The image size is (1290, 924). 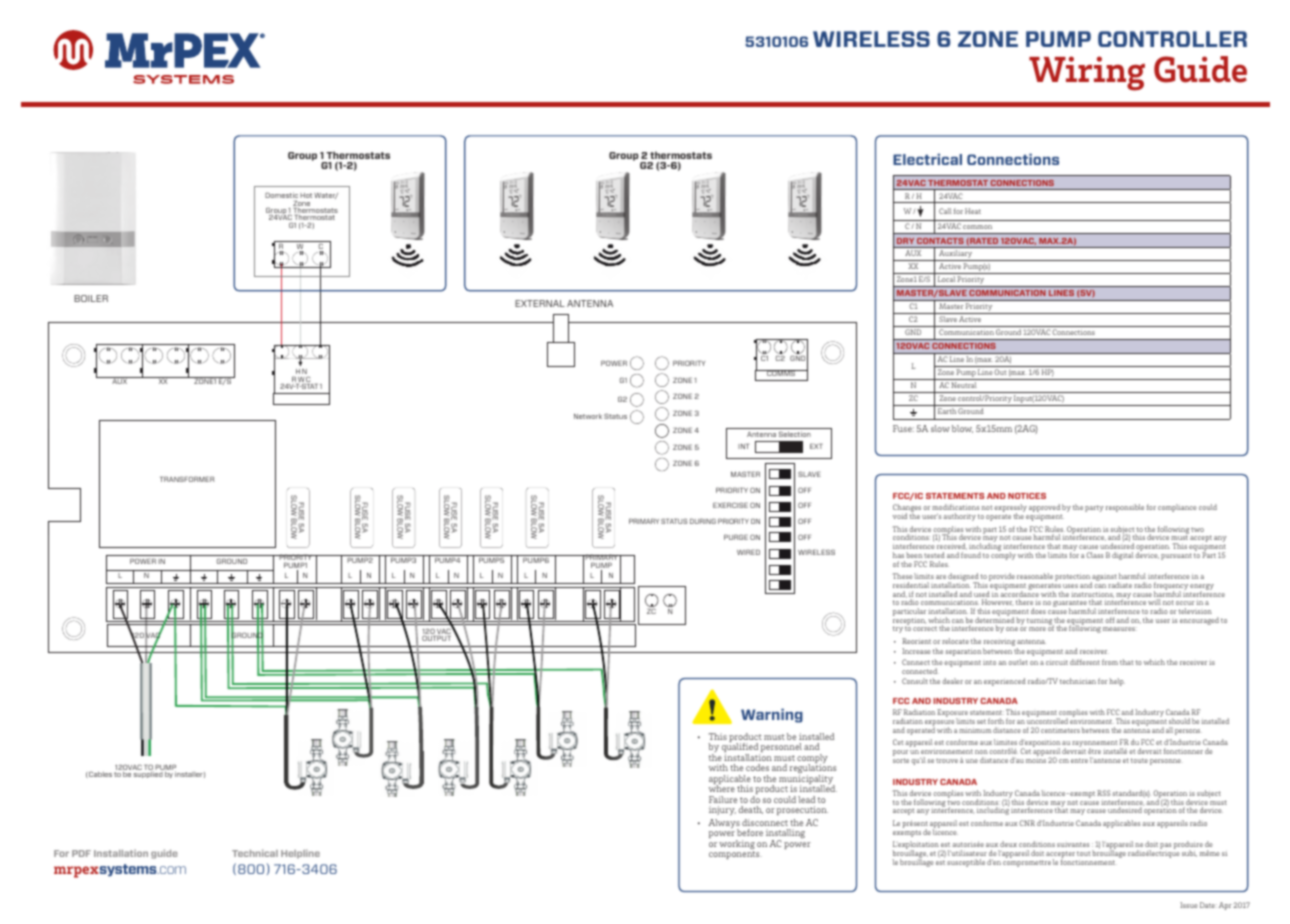 I want to click on WIRED, so click(x=748, y=552).
